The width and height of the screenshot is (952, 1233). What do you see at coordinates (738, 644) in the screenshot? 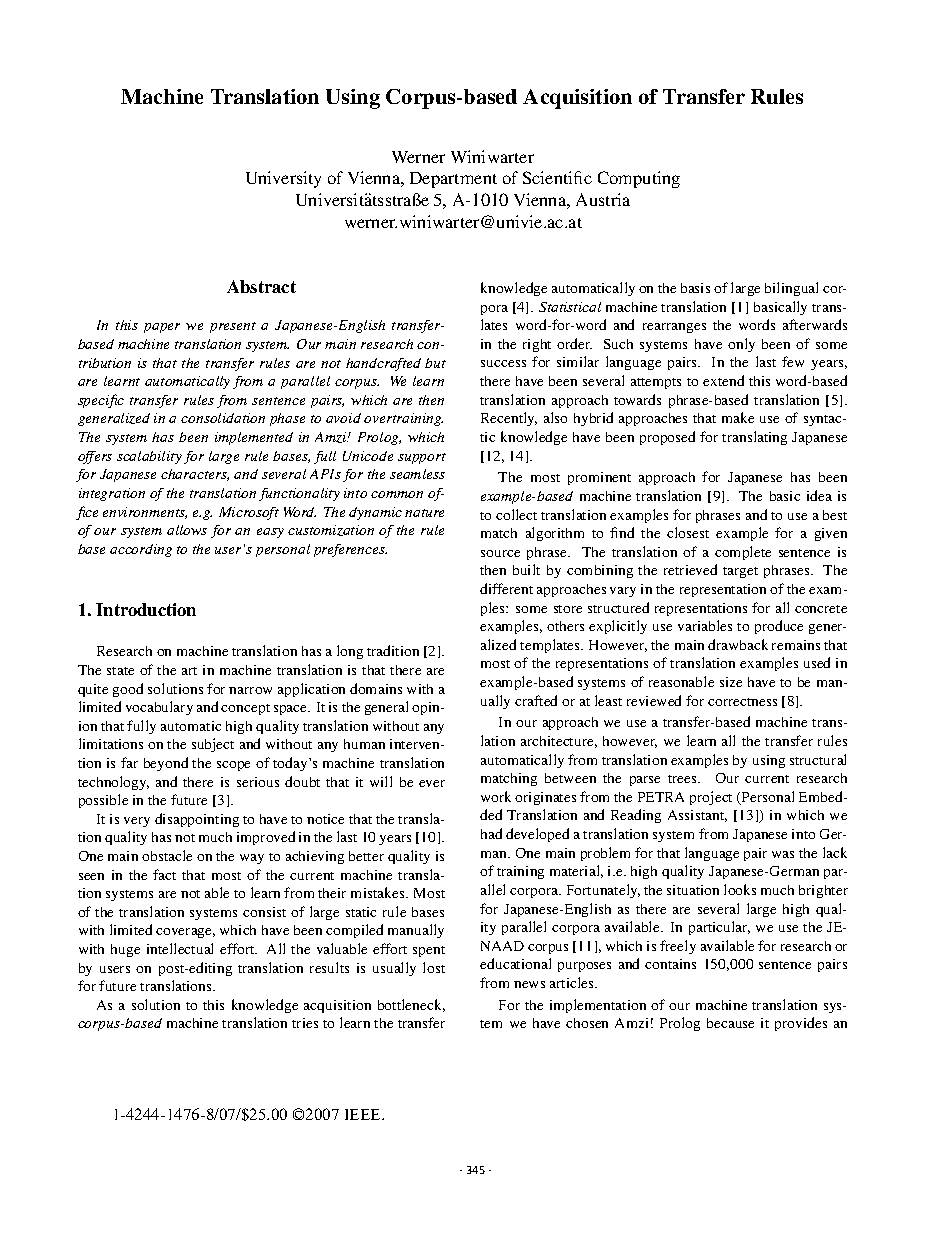
I see `drawback` at bounding box center [738, 644].
